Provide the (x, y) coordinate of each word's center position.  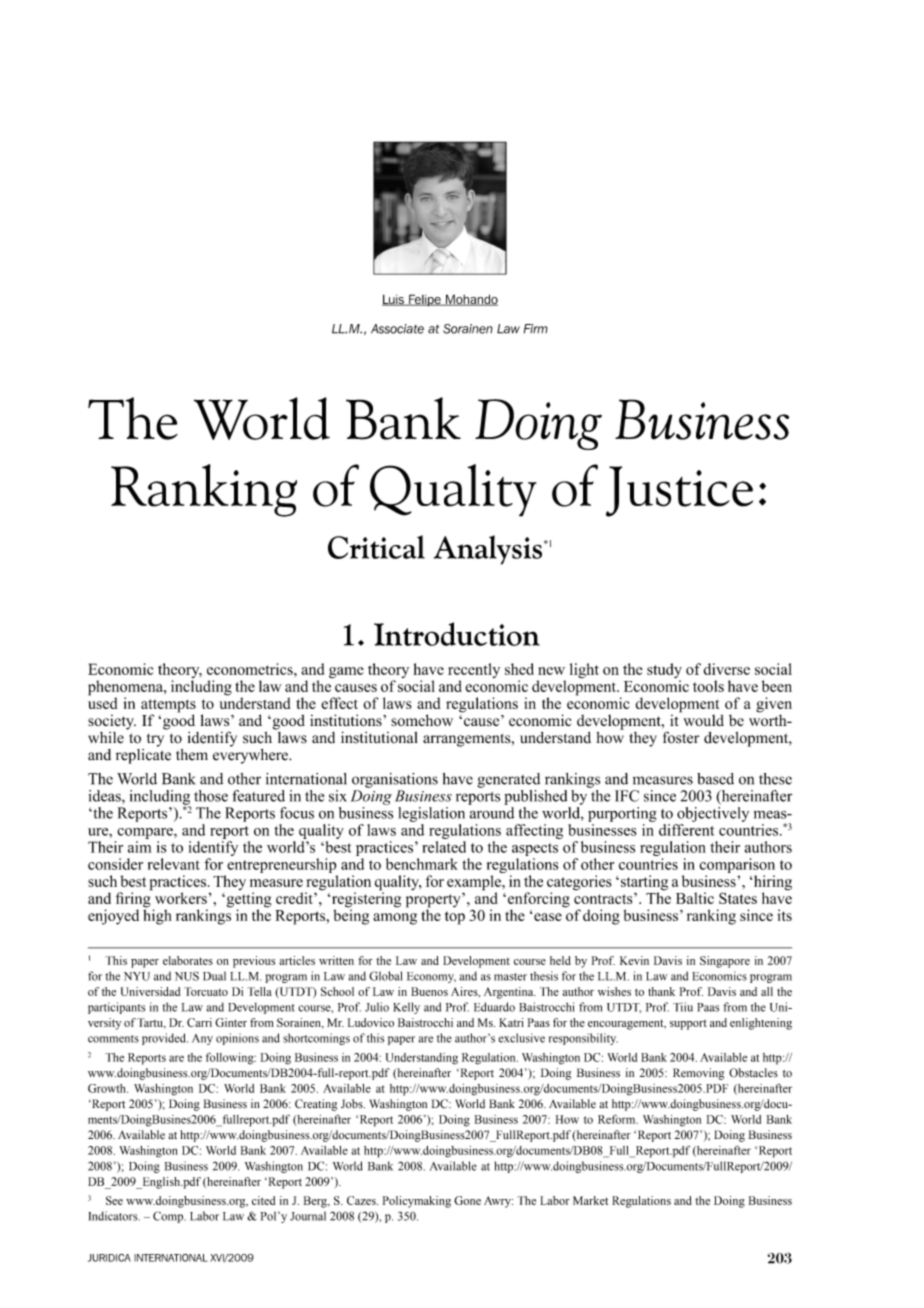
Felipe (425, 300)
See (114, 1200)
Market (590, 1200)
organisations (395, 780)
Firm (536, 328)
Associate (397, 329)
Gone (467, 1200)
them (192, 755)
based (715, 779)
